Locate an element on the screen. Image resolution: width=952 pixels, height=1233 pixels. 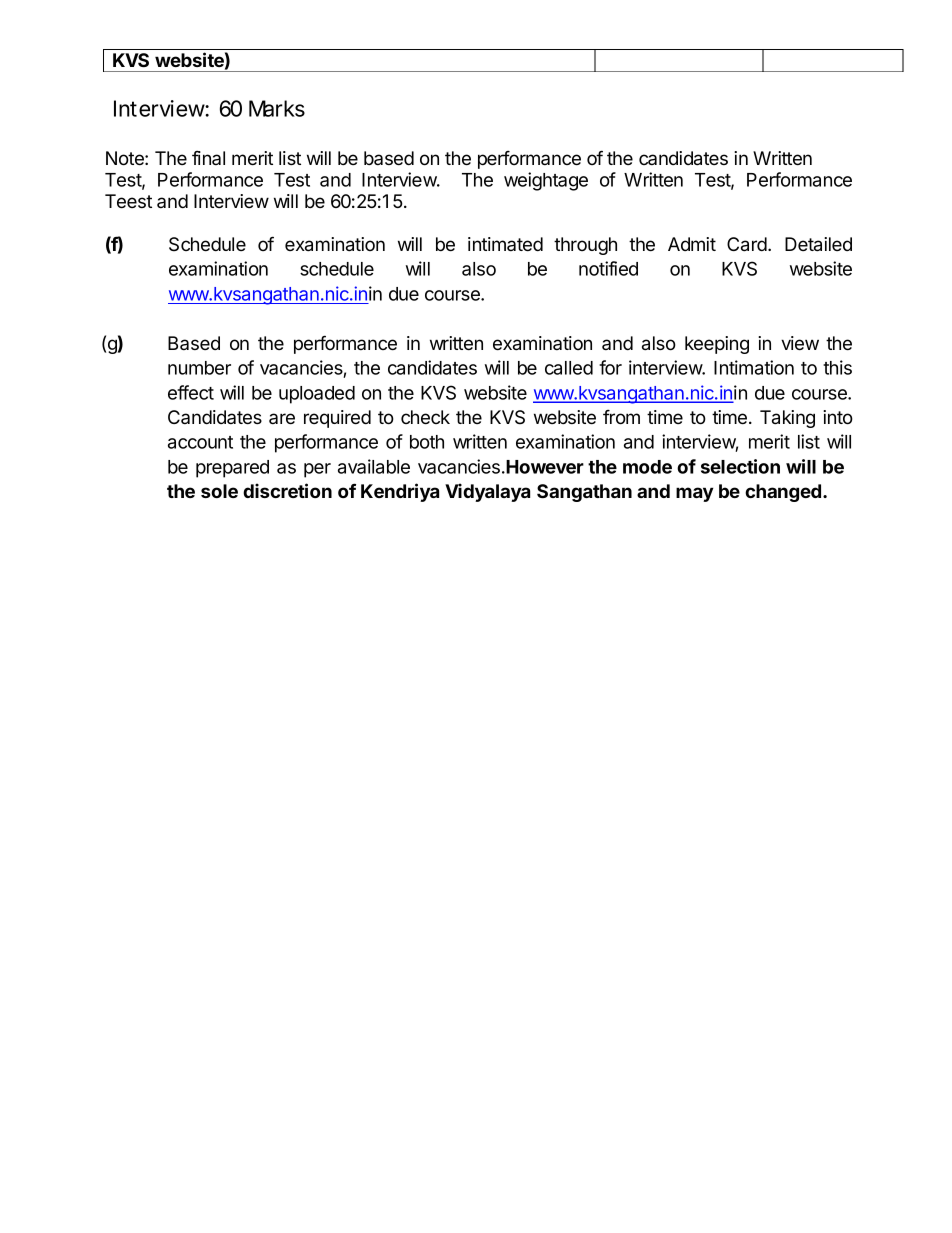
notified is located at coordinates (608, 268).
